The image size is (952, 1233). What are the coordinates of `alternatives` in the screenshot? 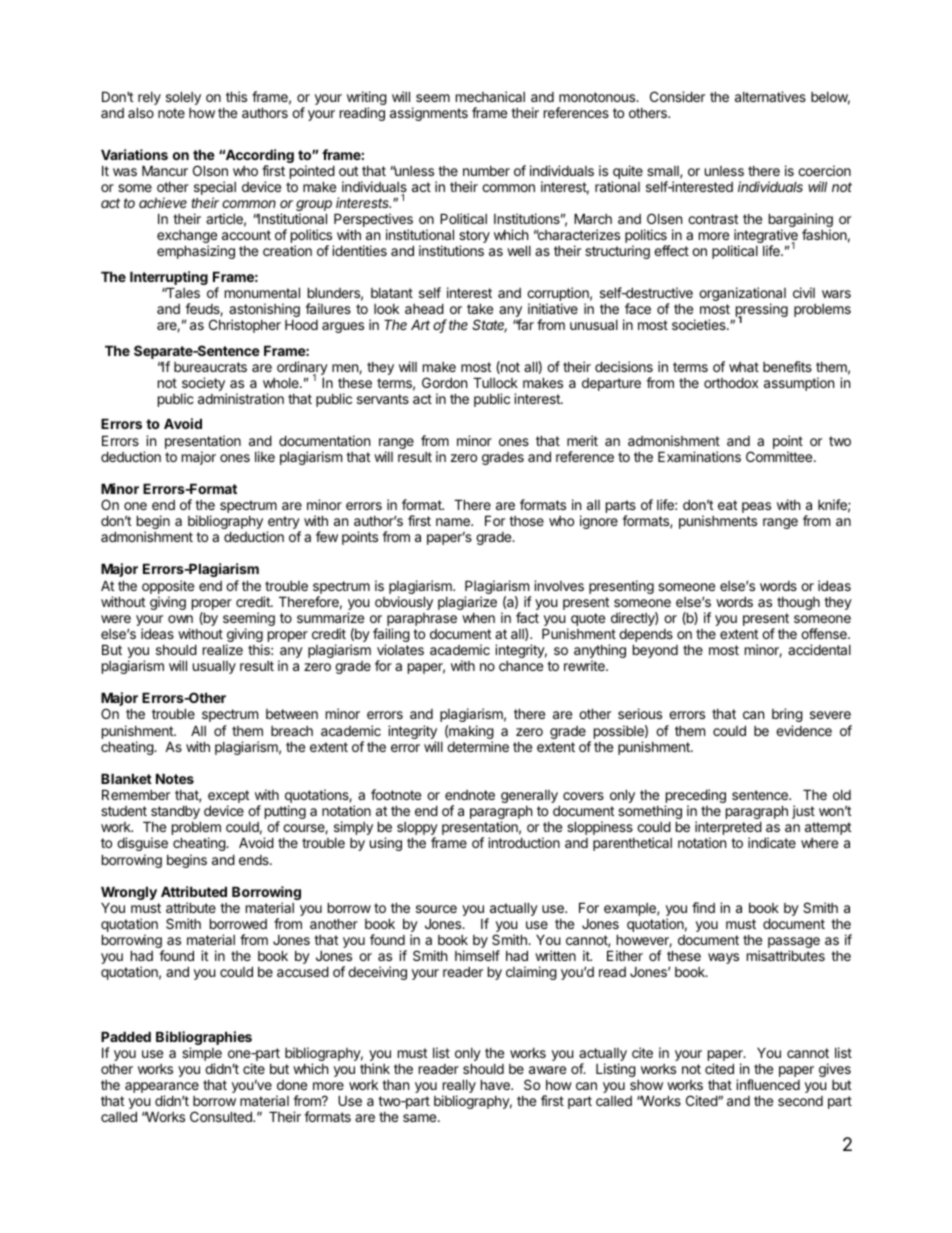 It's located at (770, 96).
